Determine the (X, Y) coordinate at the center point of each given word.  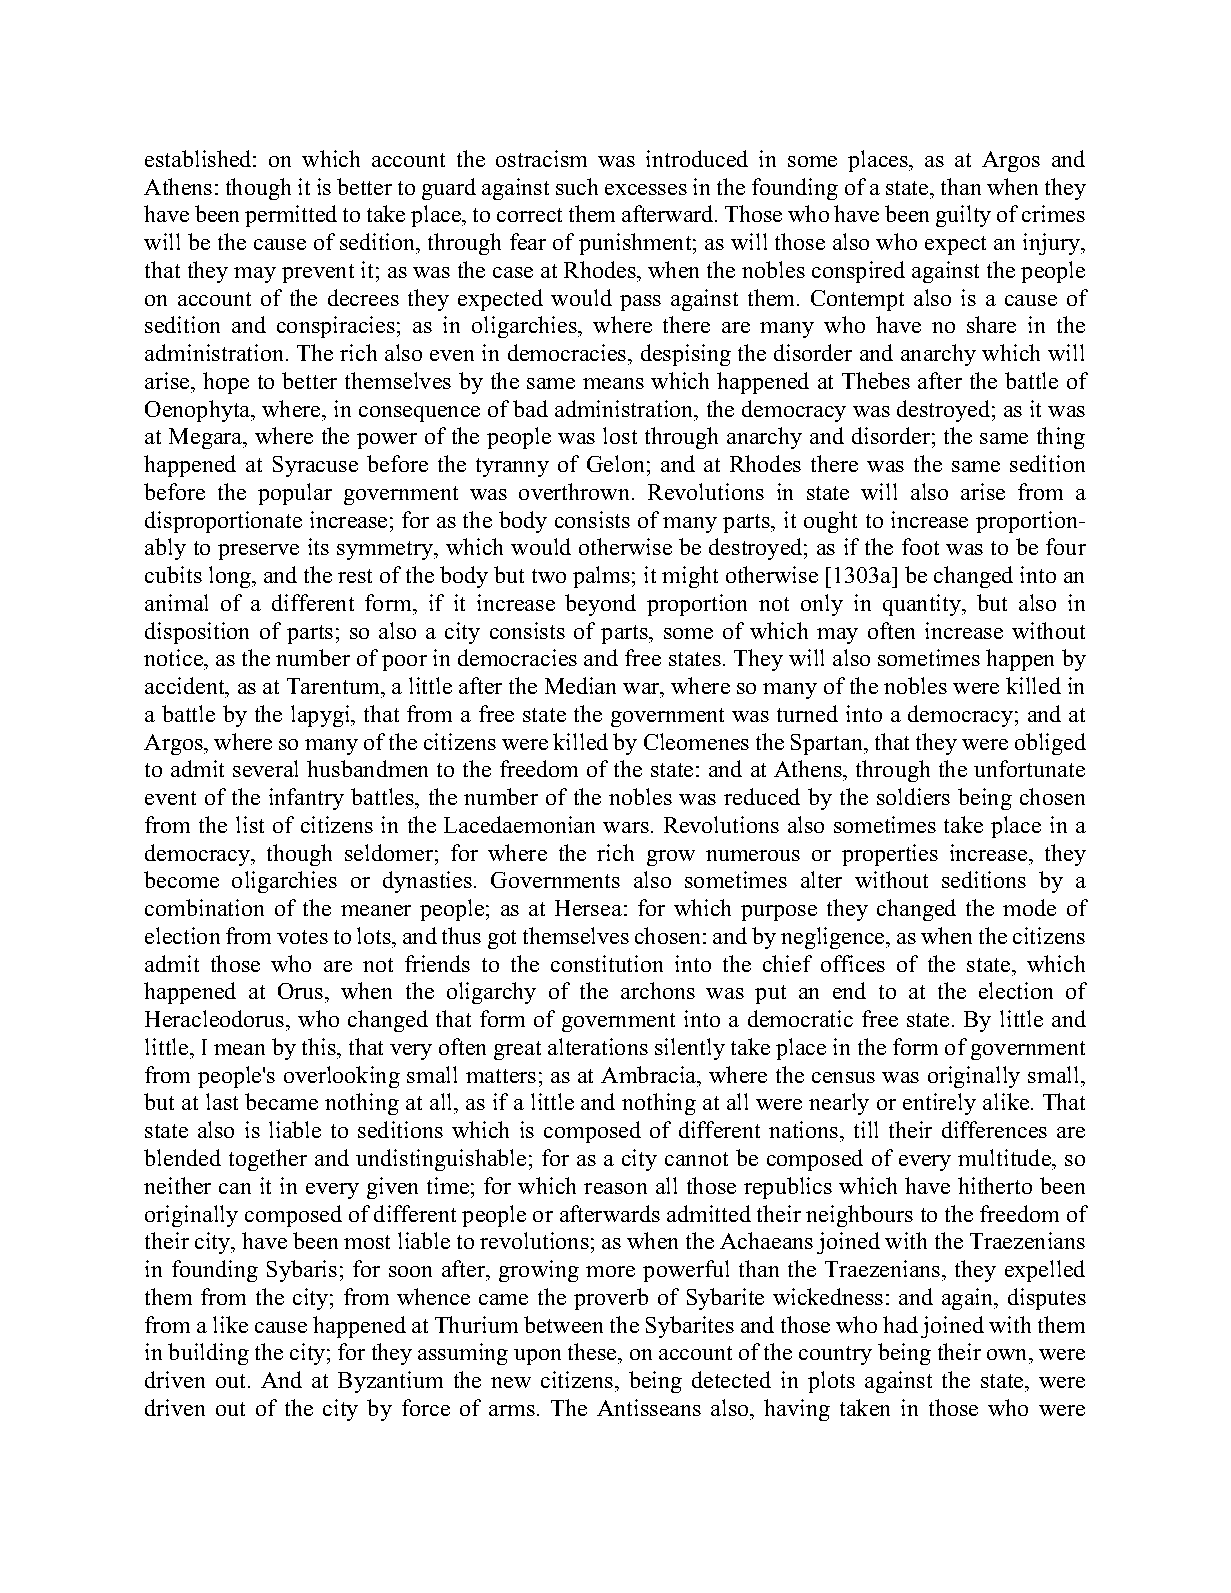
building (208, 1354)
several (265, 768)
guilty (963, 216)
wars (626, 827)
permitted (291, 216)
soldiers (913, 796)
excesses (646, 189)
